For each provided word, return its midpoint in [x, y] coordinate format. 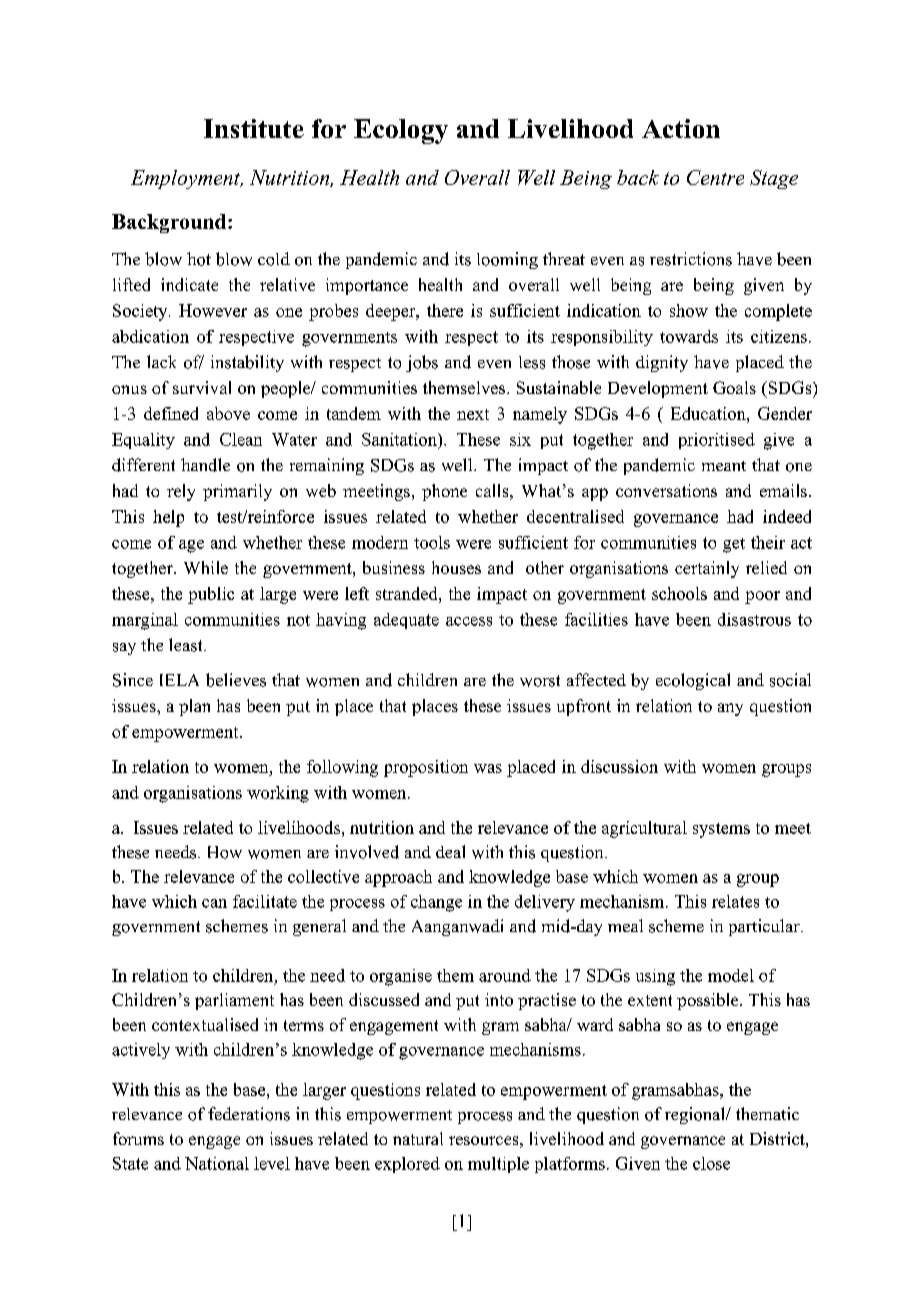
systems [721, 830]
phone [444, 492]
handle [205, 465]
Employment [187, 179]
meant [724, 466]
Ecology [401, 131]
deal [450, 851]
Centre [715, 177]
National [217, 1163]
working [278, 794]
